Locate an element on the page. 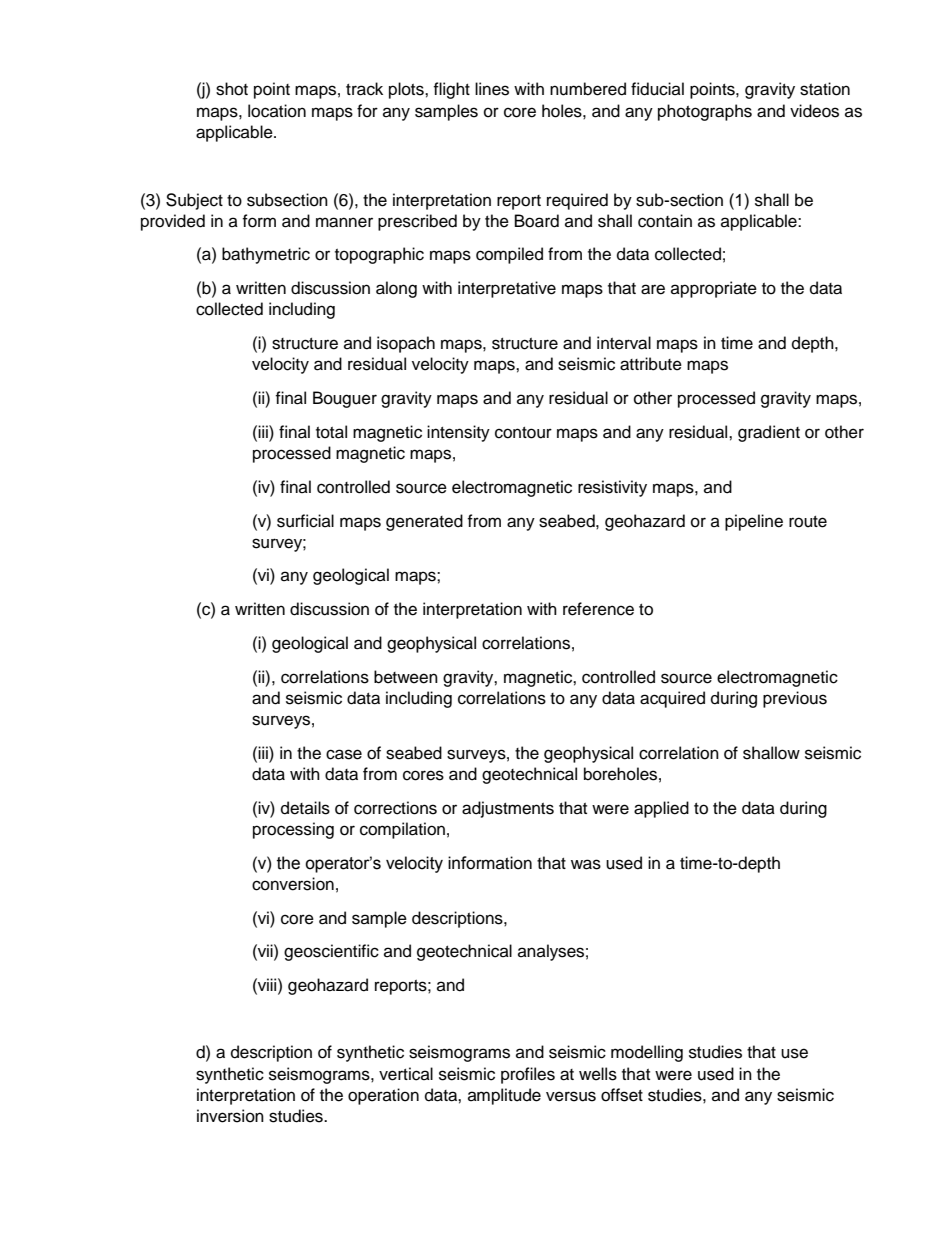 The width and height of the document is (952, 1233). total is located at coordinates (331, 432).
